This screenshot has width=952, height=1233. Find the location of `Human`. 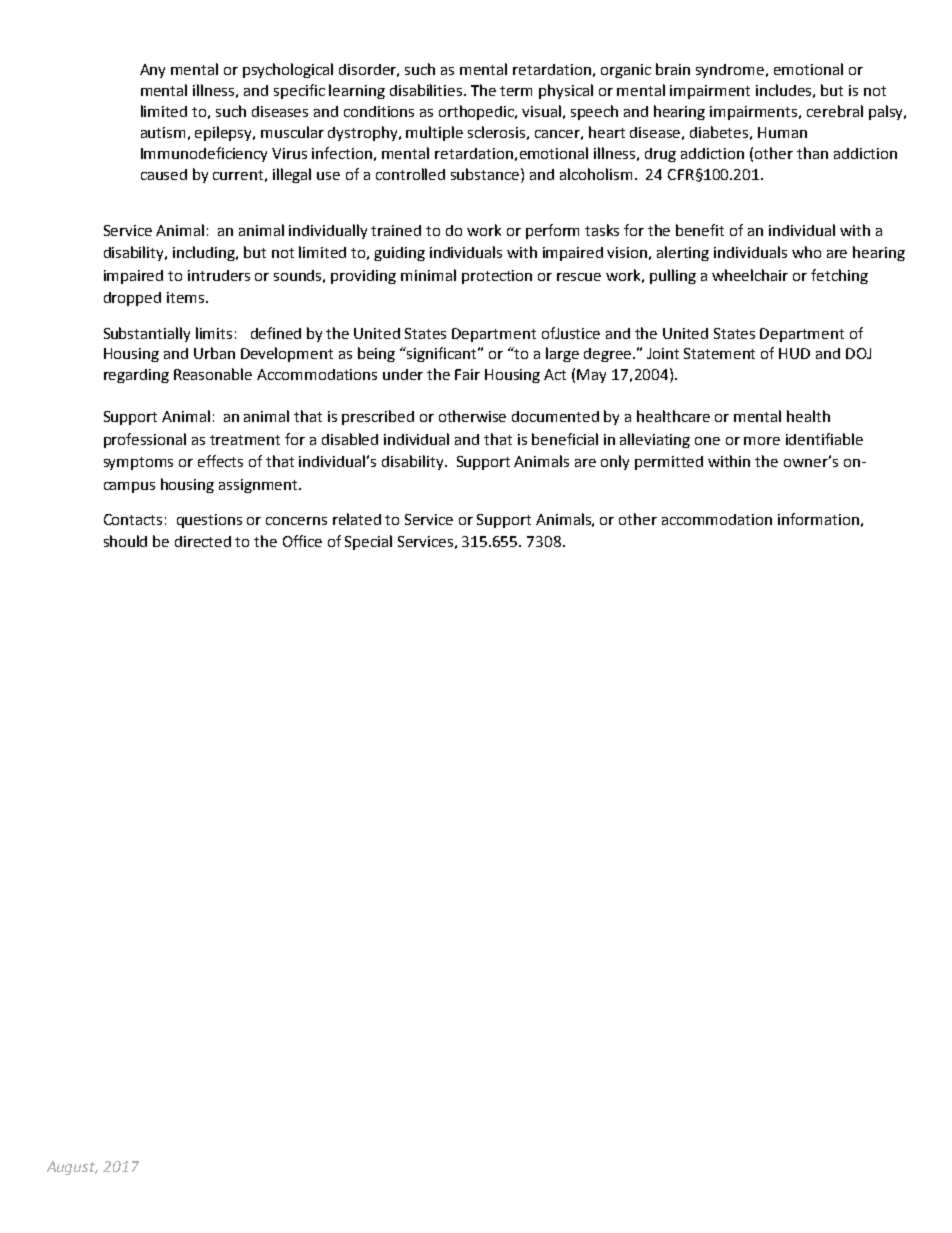

Human is located at coordinates (782, 132).
